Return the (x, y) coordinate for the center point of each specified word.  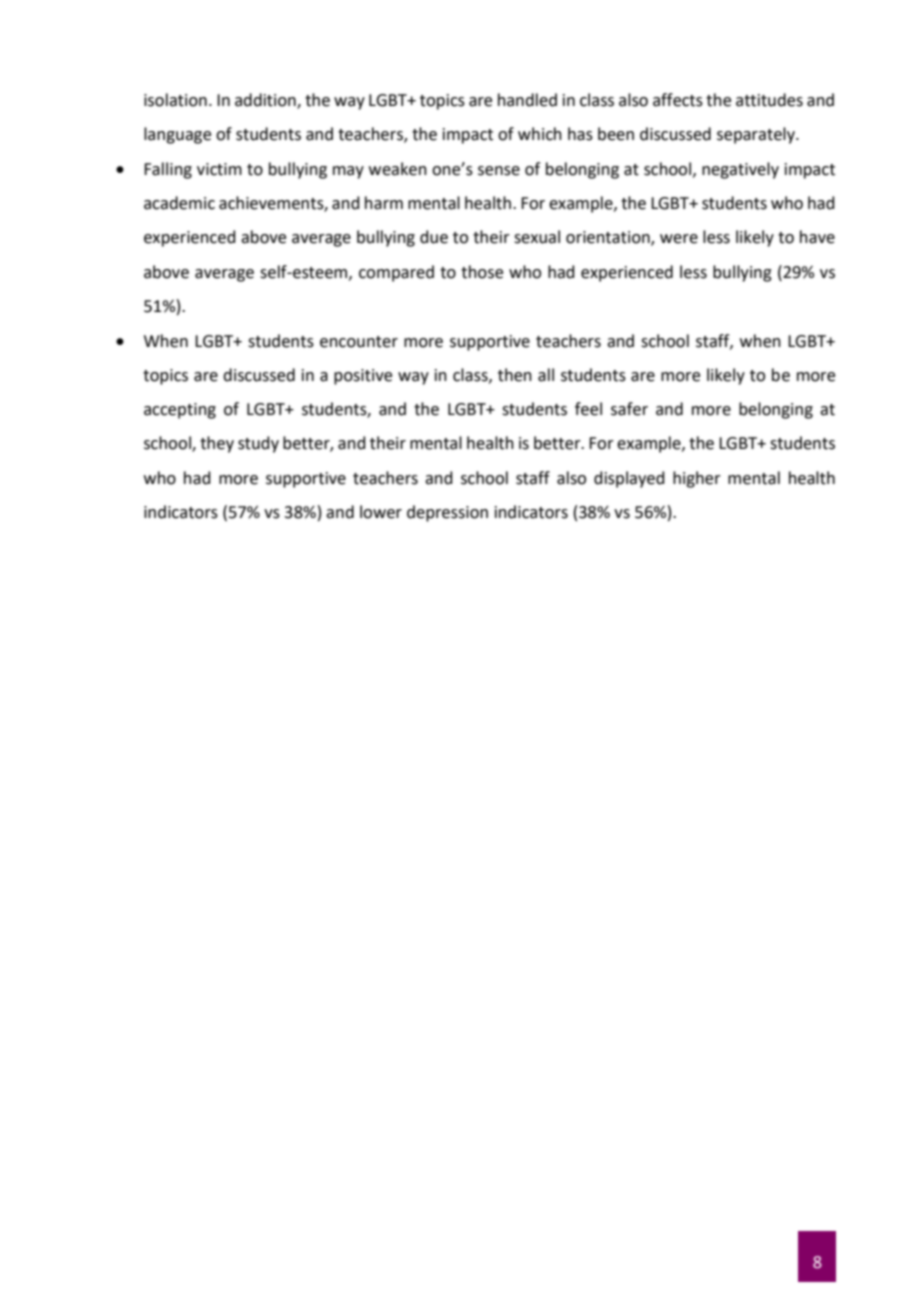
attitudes (769, 100)
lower (381, 512)
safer (629, 409)
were (679, 239)
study (258, 444)
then (515, 375)
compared (396, 273)
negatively (740, 170)
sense (499, 171)
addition (266, 100)
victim (219, 169)
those (482, 272)
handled (527, 100)
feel (588, 409)
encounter (359, 342)
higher (697, 479)
